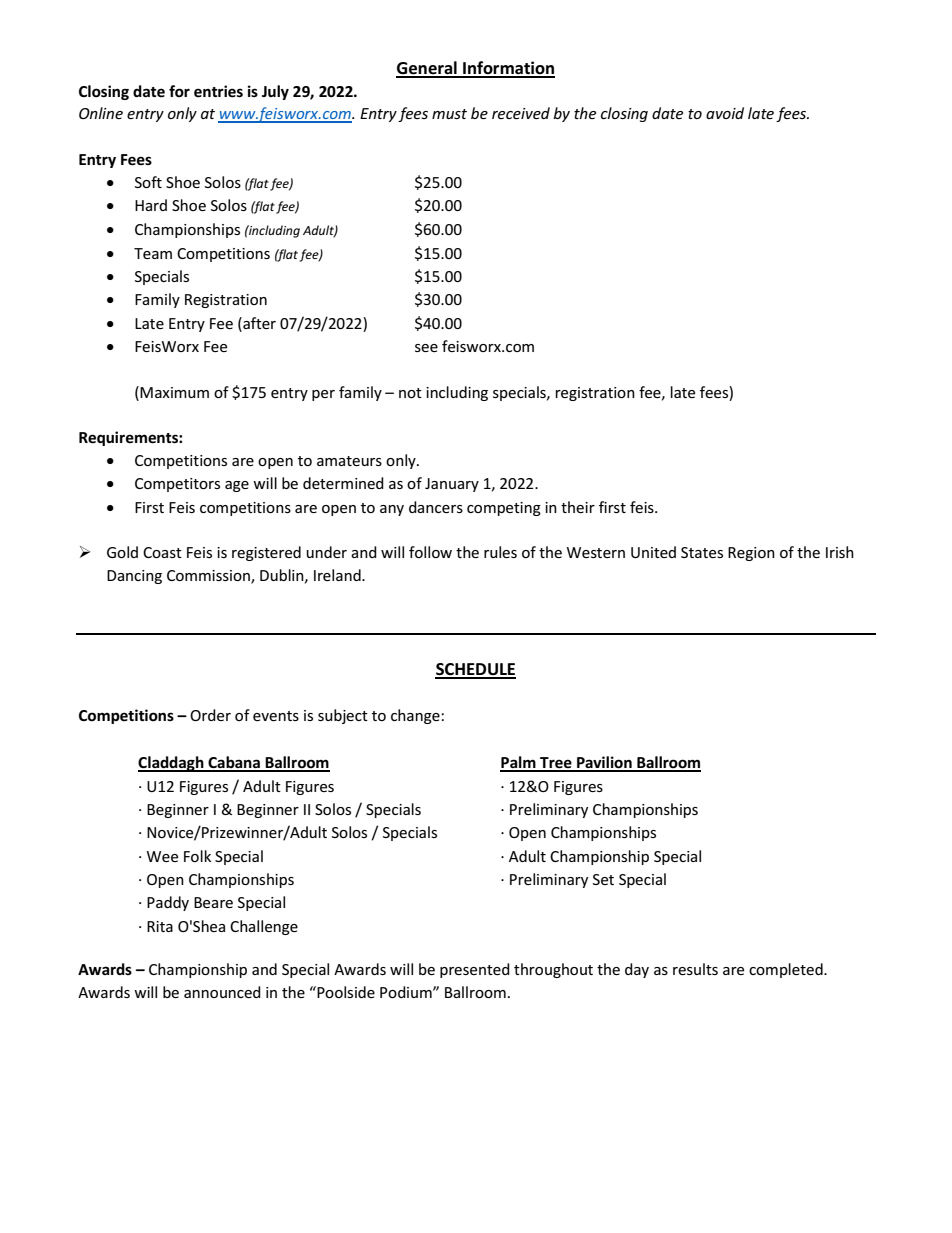 This document has height=1233, width=952. I want to click on Order, so click(210, 715).
